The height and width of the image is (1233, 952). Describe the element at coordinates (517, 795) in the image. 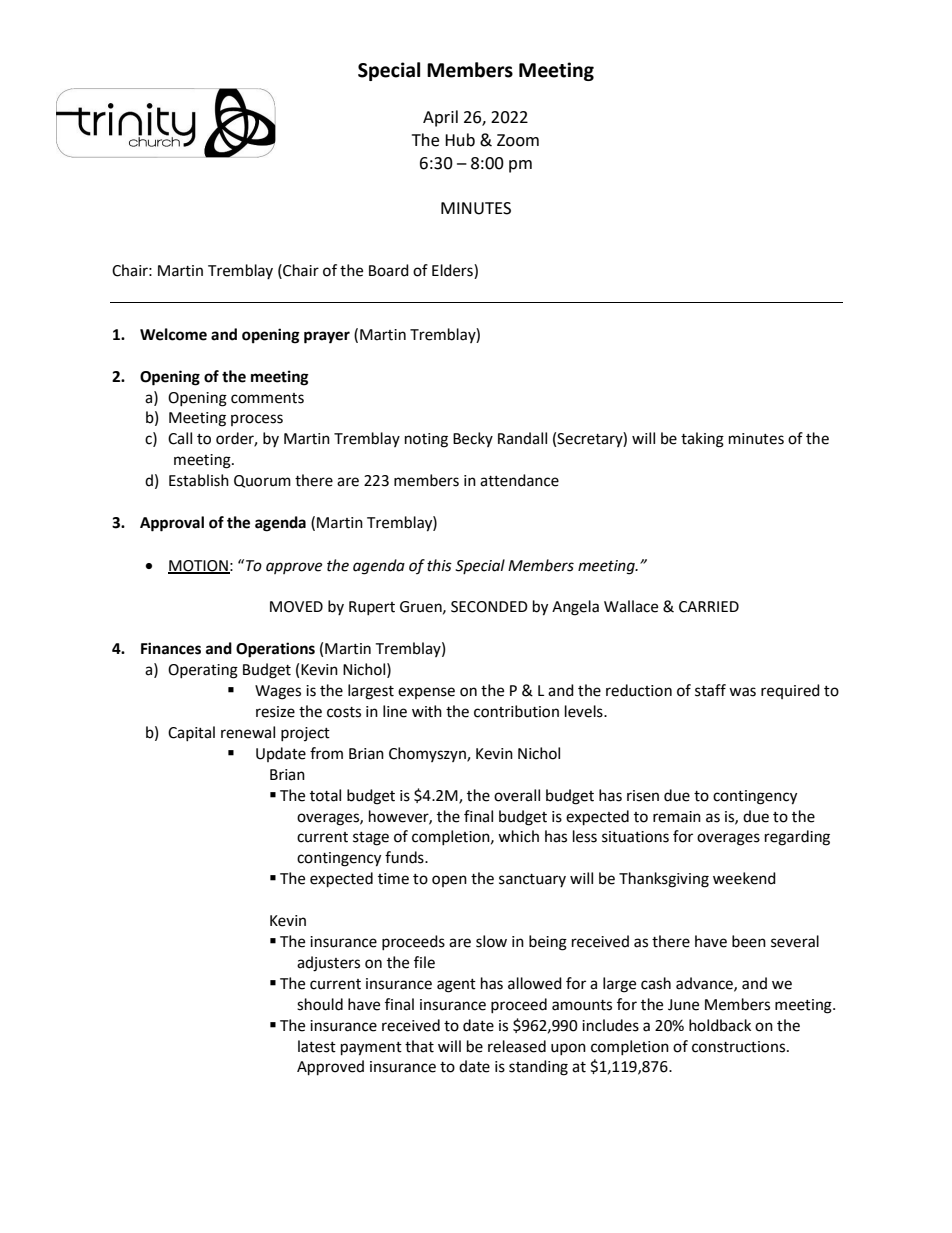

I see `overall` at that location.
